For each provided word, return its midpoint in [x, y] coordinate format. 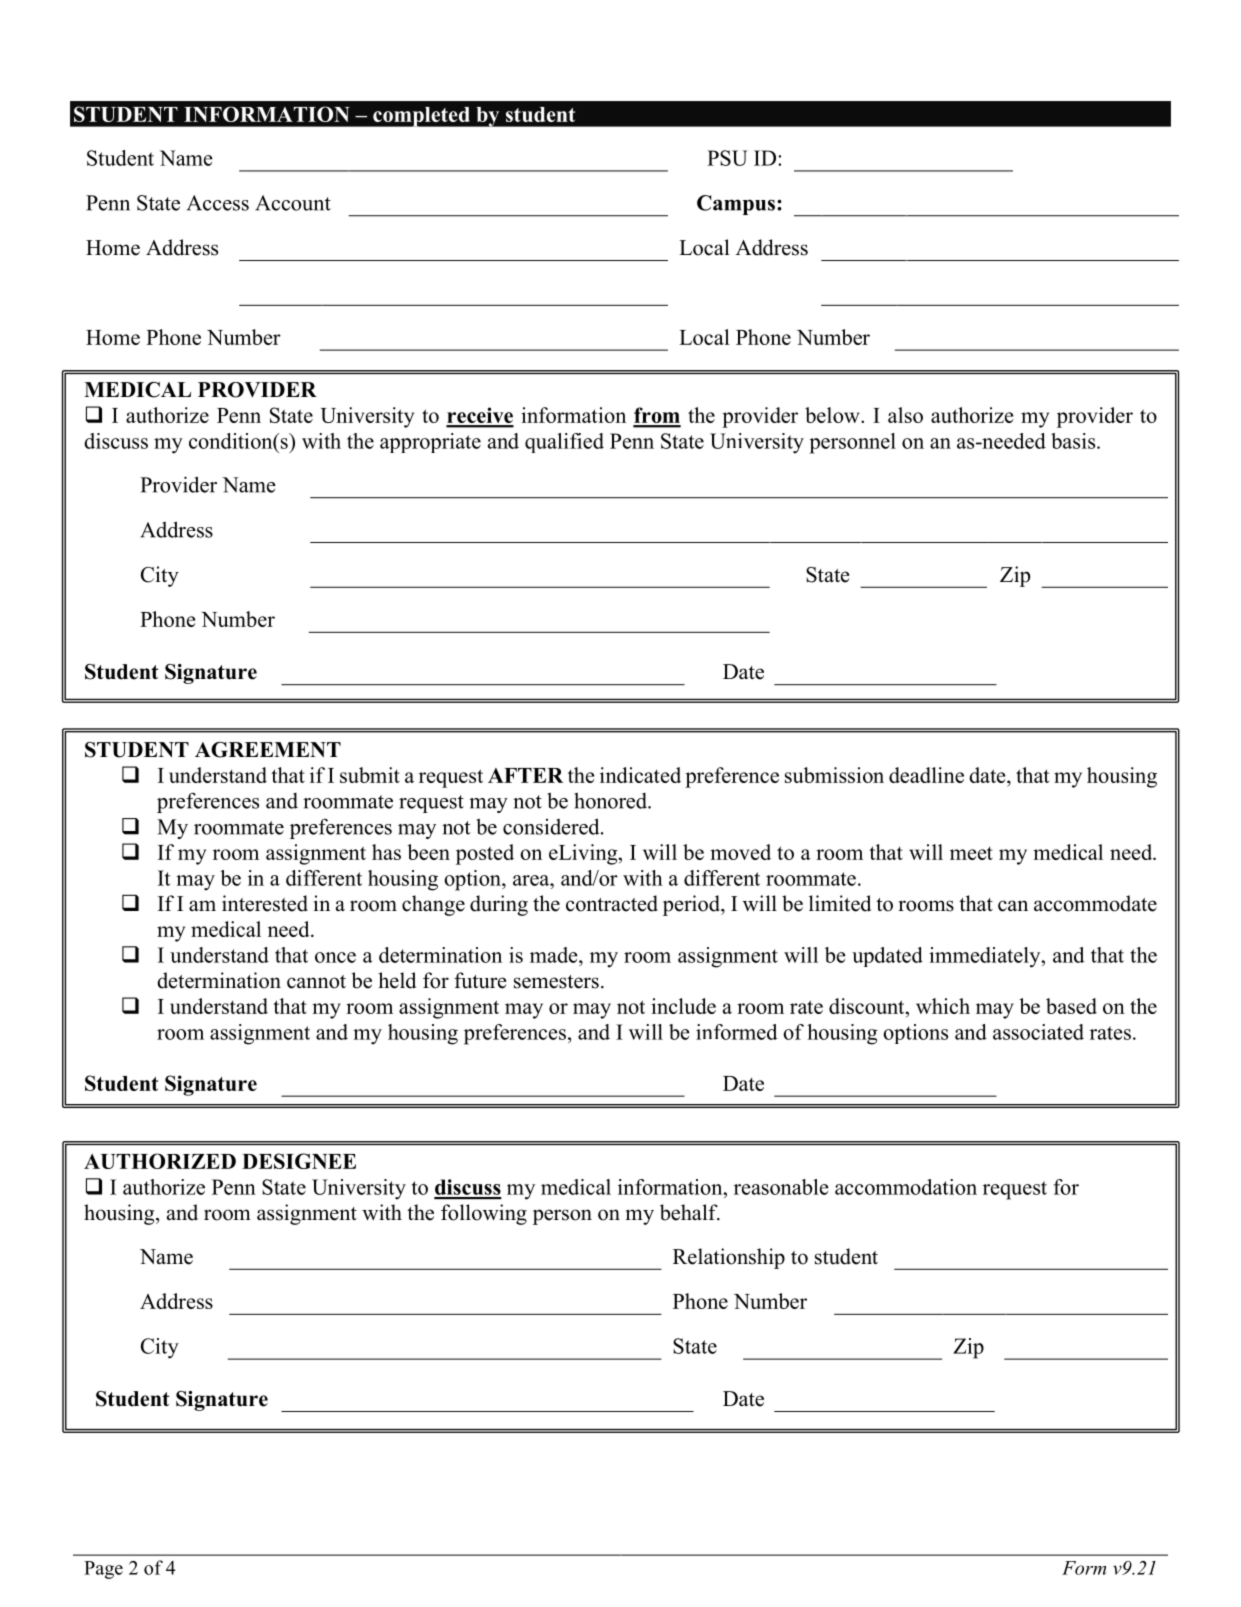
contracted [612, 903]
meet [971, 853]
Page [103, 1570]
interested [265, 903]
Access [218, 203]
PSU [727, 158]
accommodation [906, 1187]
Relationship [729, 1258]
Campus [736, 205]
